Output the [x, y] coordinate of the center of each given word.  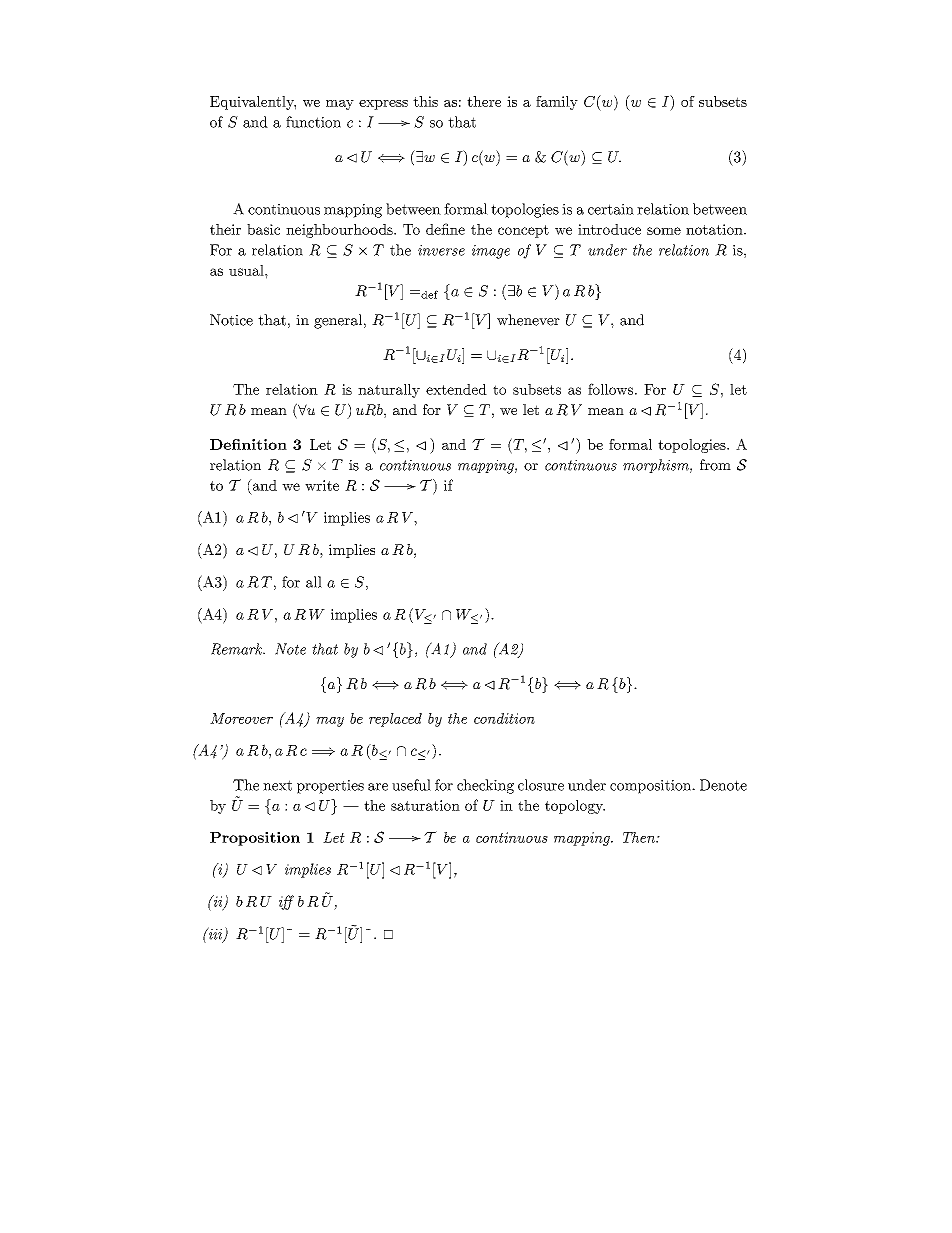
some [664, 231]
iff [286, 902]
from [715, 465]
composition [652, 787]
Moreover [241, 718]
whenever [528, 320]
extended [456, 389]
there [484, 101]
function [313, 122]
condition [504, 718]
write [322, 485]
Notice [231, 320]
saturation [425, 805]
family [557, 103]
